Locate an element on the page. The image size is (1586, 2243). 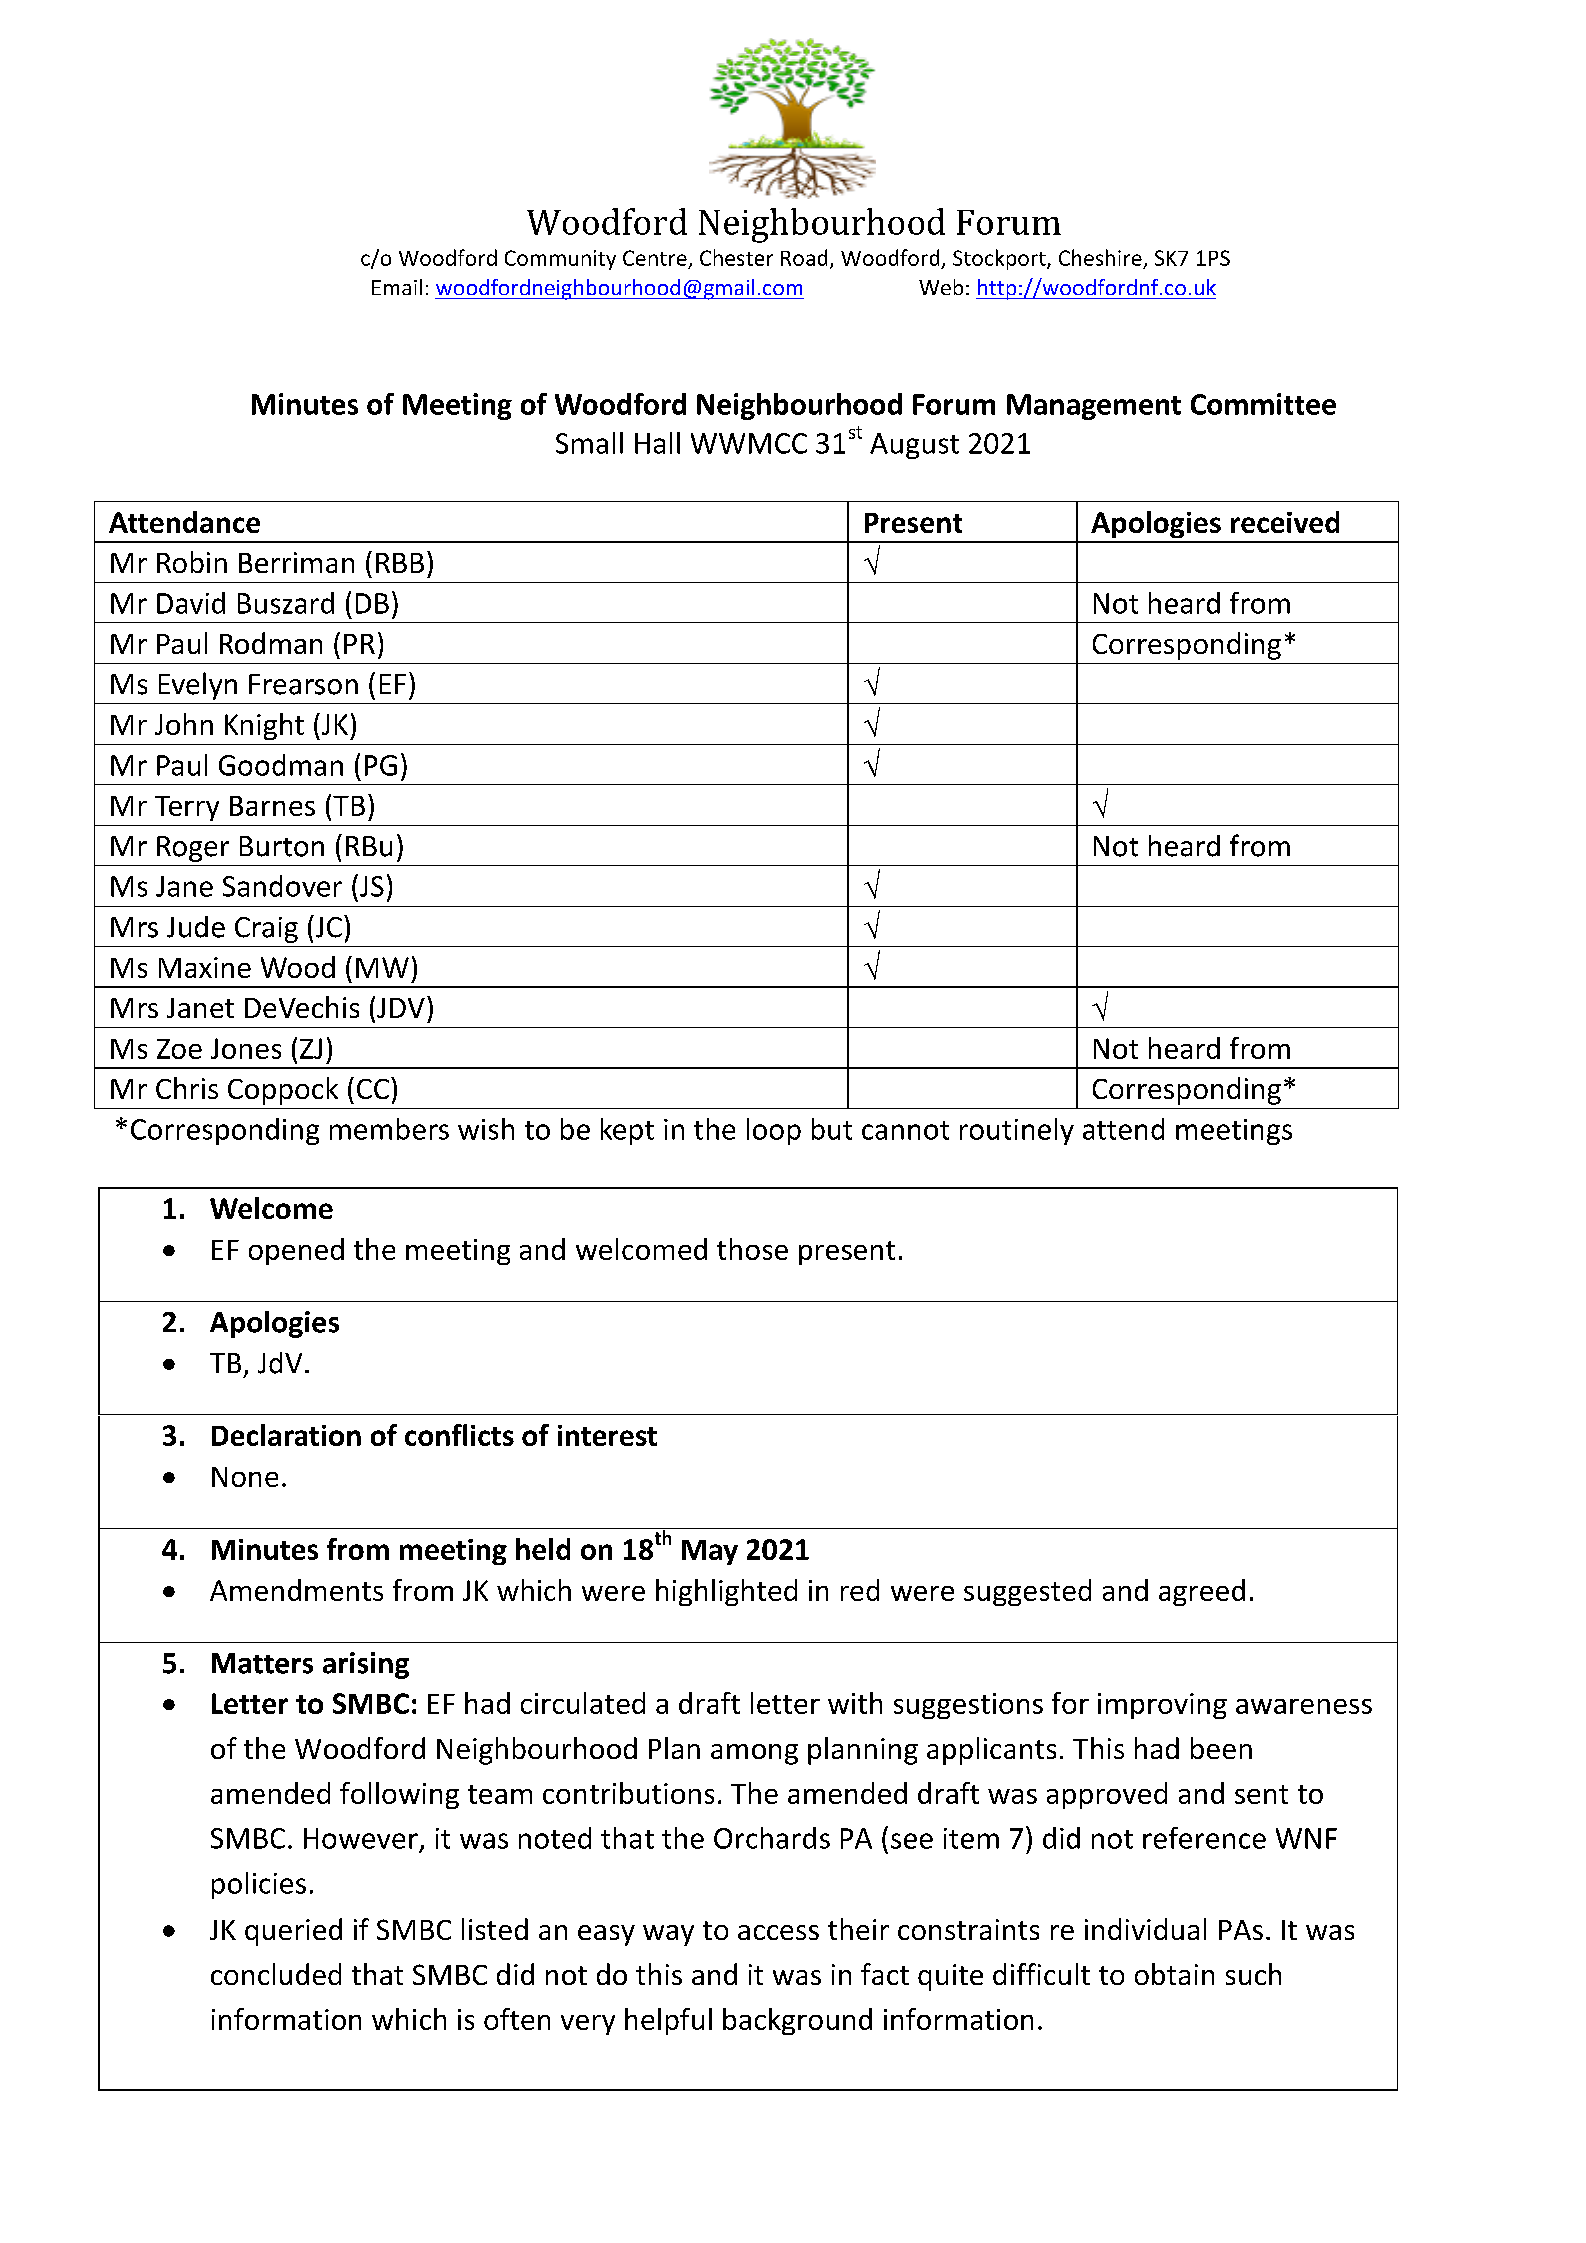
agreed is located at coordinates (1202, 1592).
